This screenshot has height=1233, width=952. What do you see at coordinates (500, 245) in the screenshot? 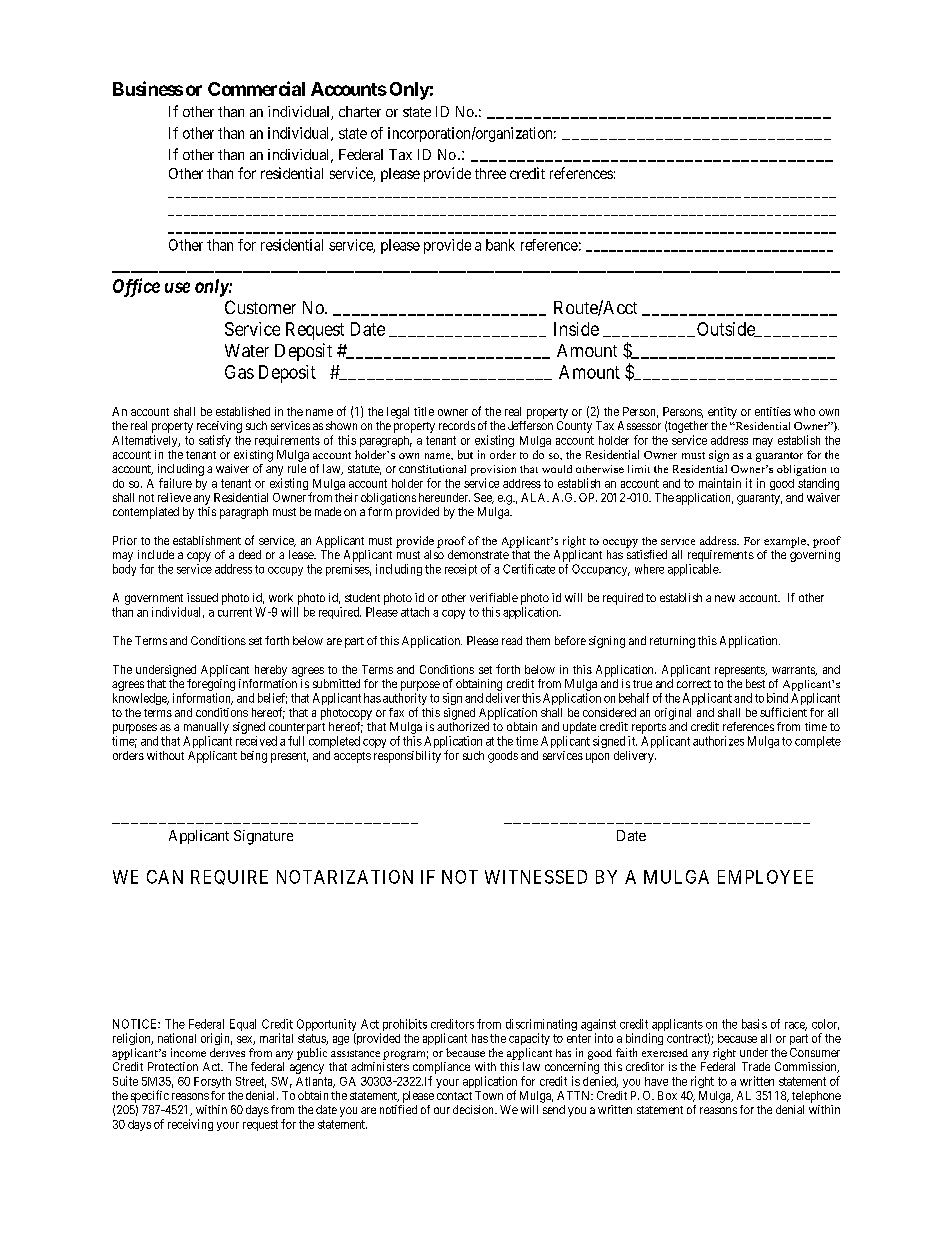
I see `bank` at bounding box center [500, 245].
